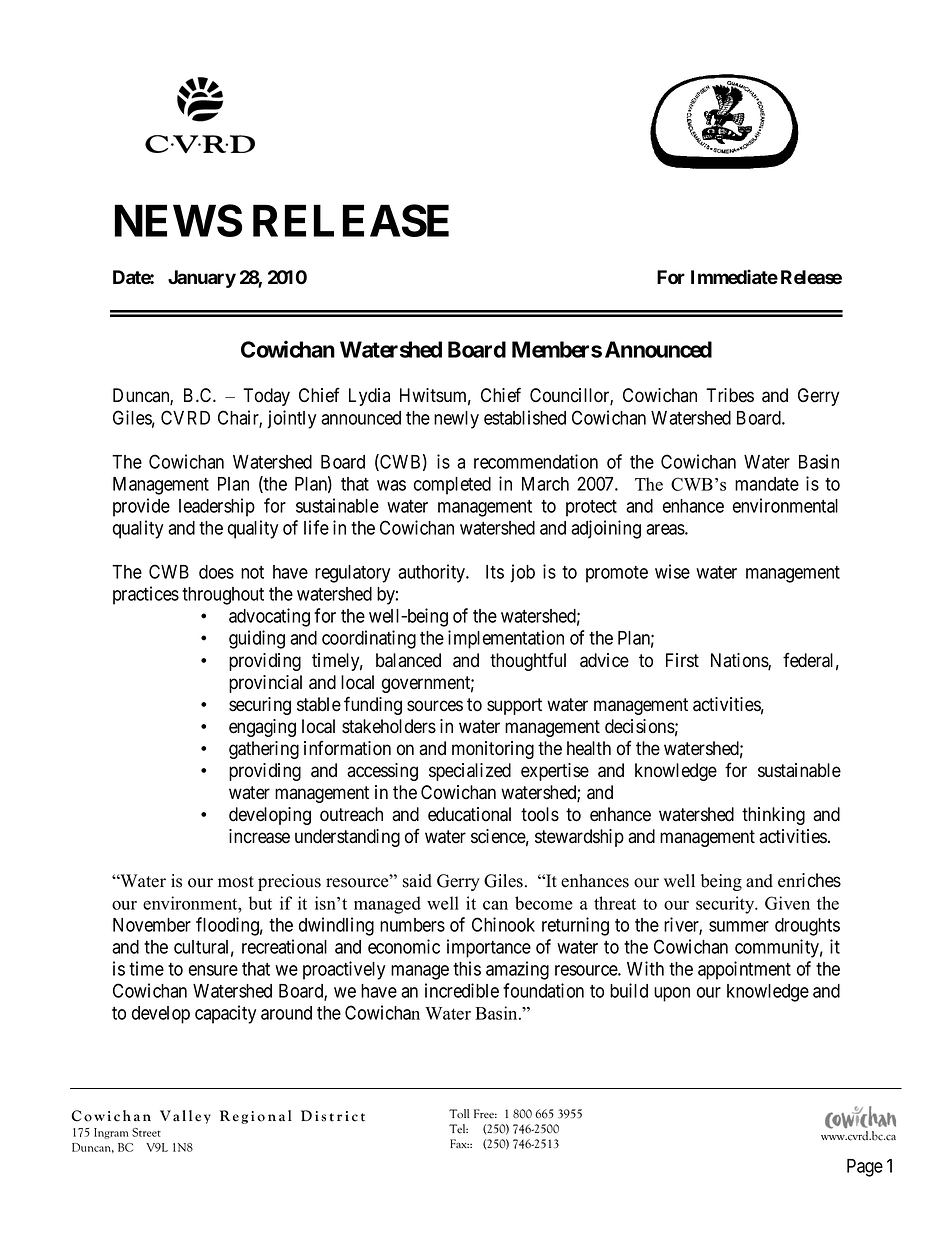  Describe the element at coordinates (730, 395) in the screenshot. I see `Tribes` at that location.
